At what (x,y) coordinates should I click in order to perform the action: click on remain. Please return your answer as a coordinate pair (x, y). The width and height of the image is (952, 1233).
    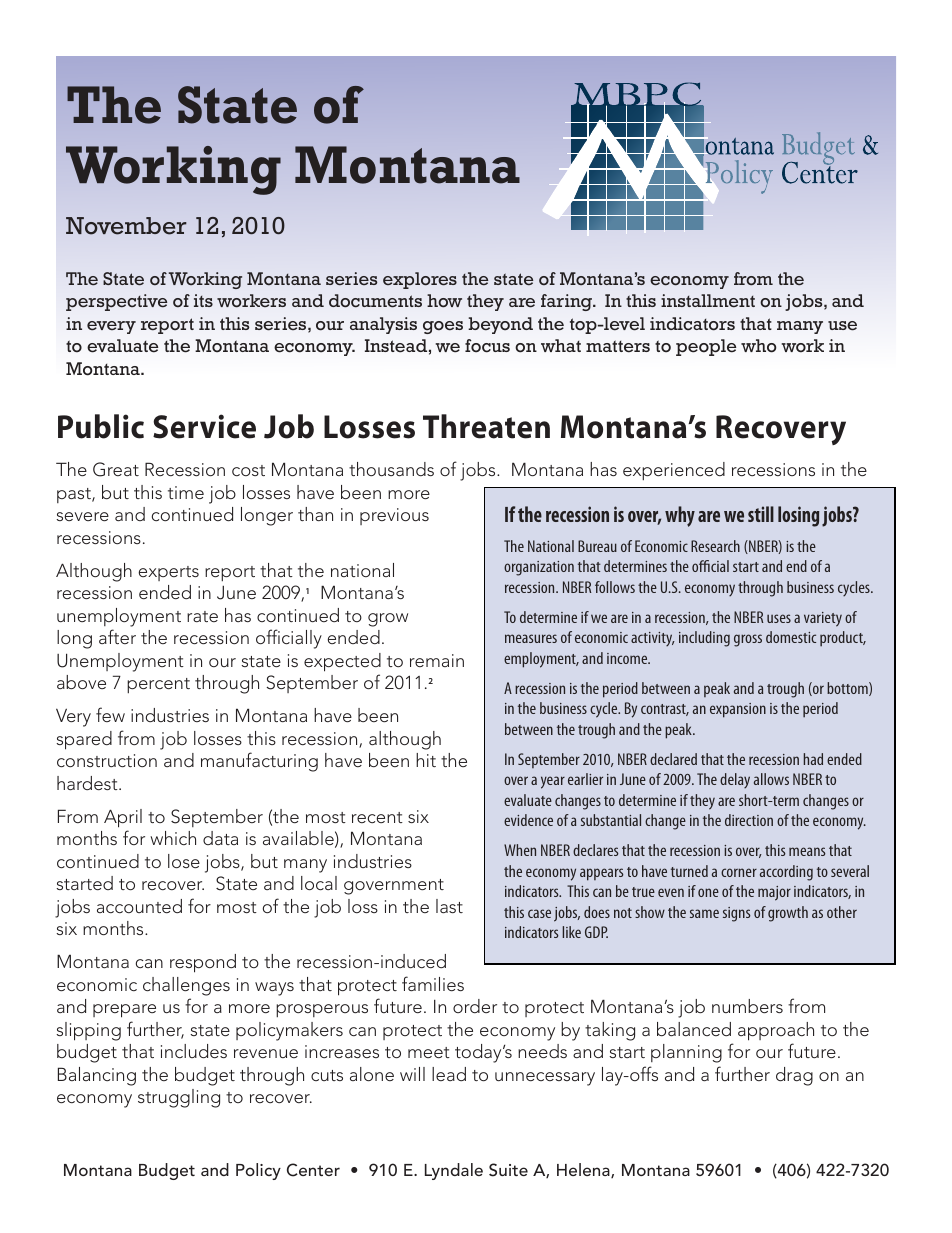
    Looking at the image, I should click on (437, 660).
